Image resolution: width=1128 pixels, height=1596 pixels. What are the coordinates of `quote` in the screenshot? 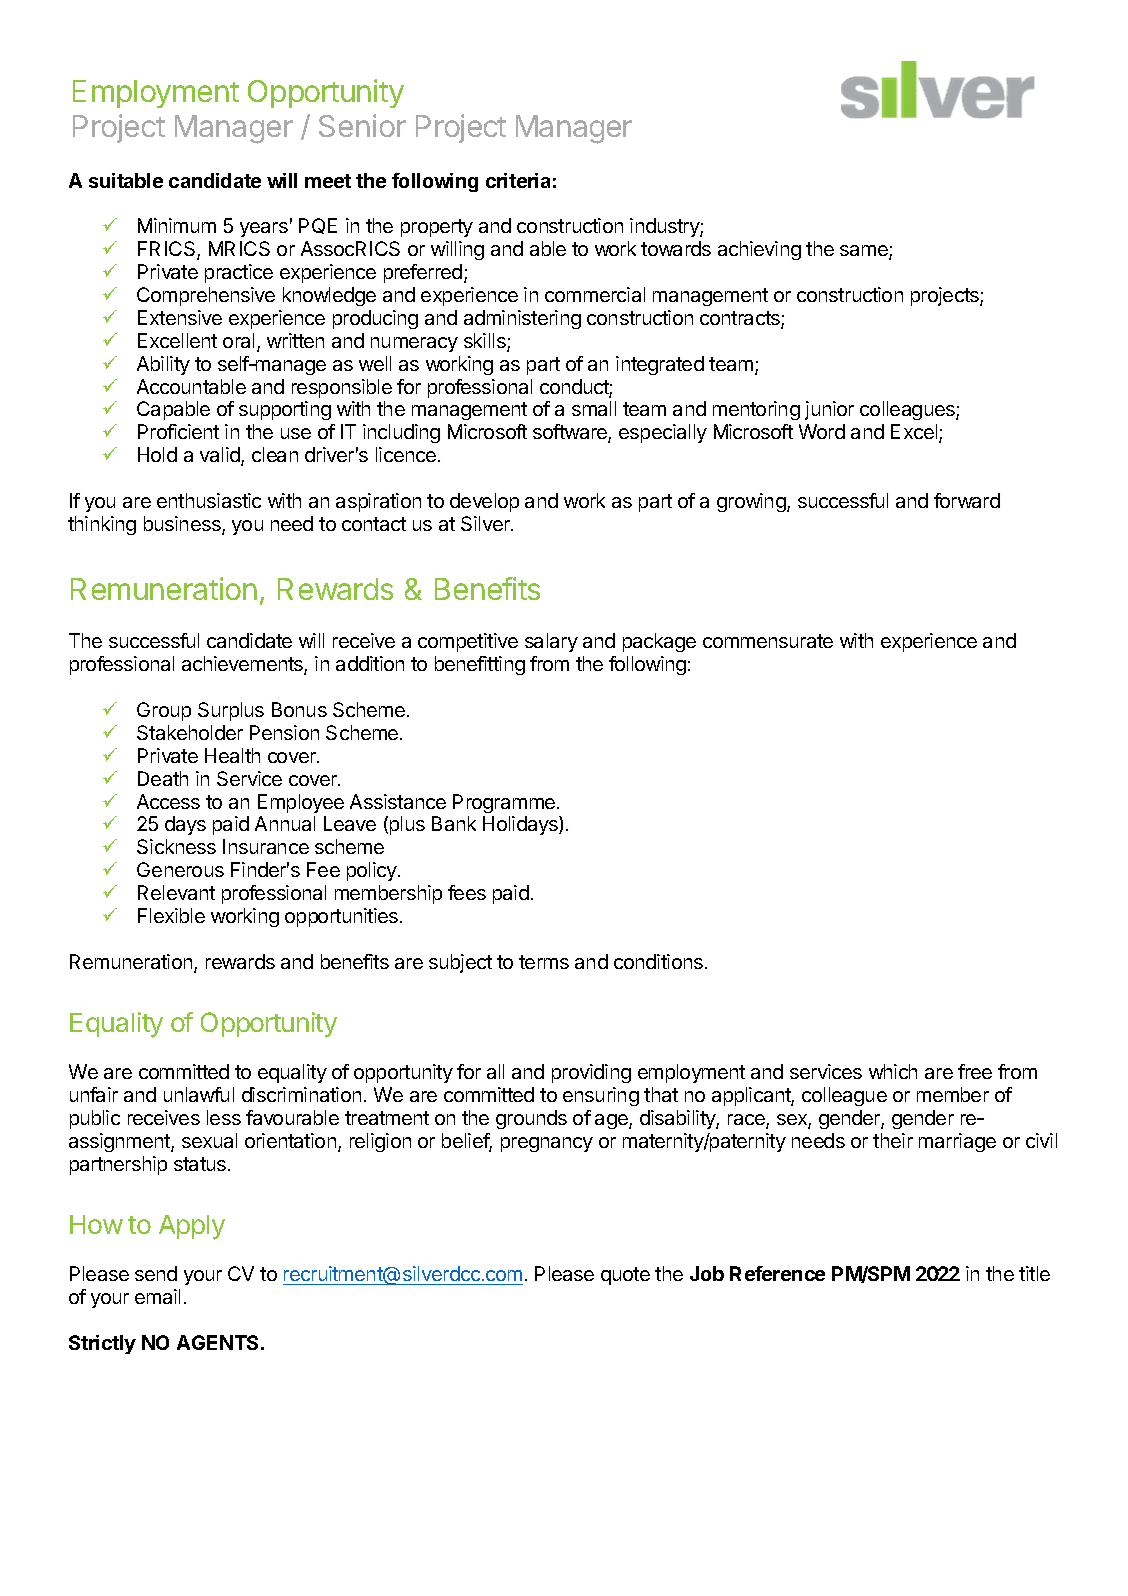 It's located at (625, 1276).
